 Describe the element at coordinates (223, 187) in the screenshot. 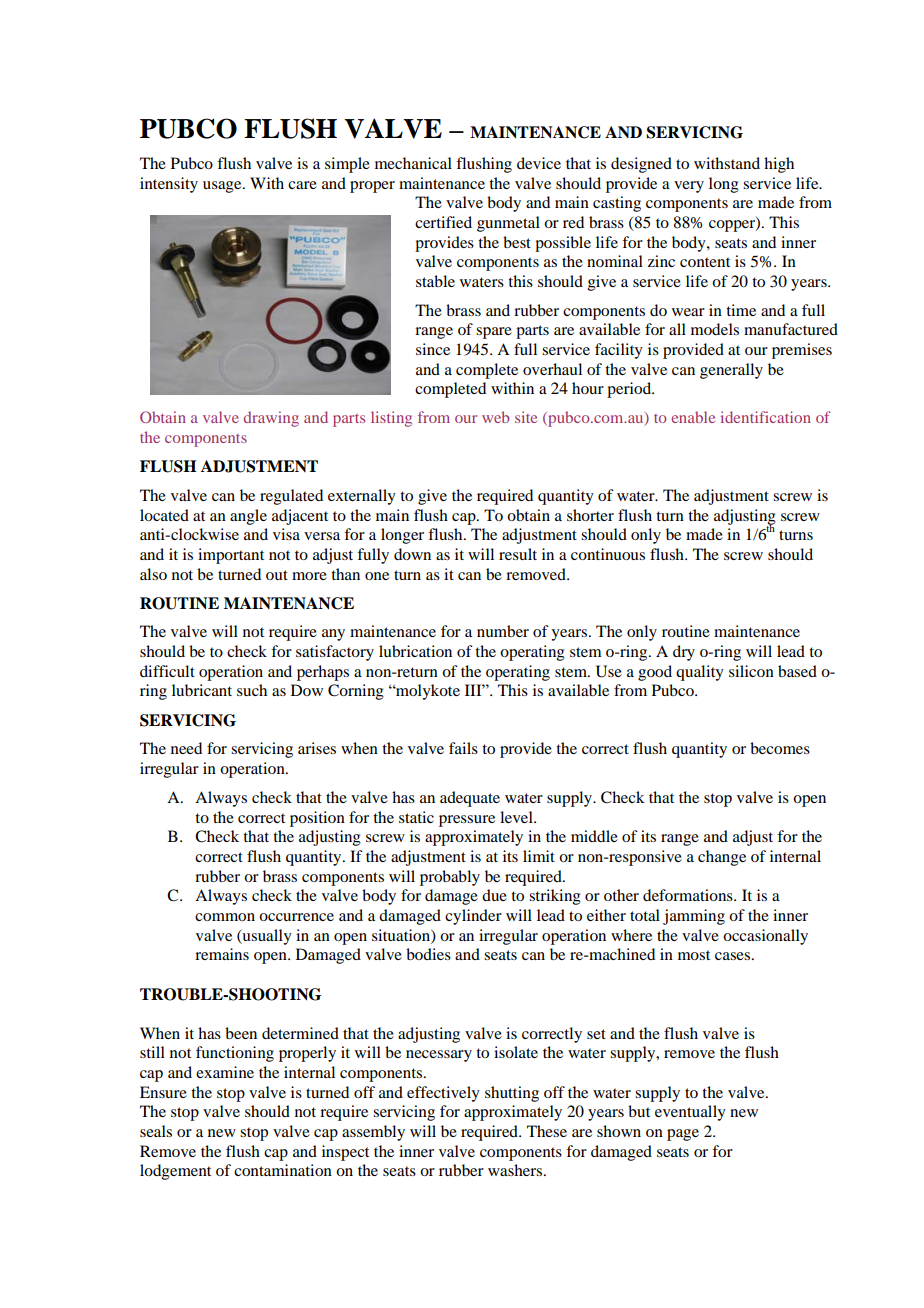

I see `usage` at that location.
